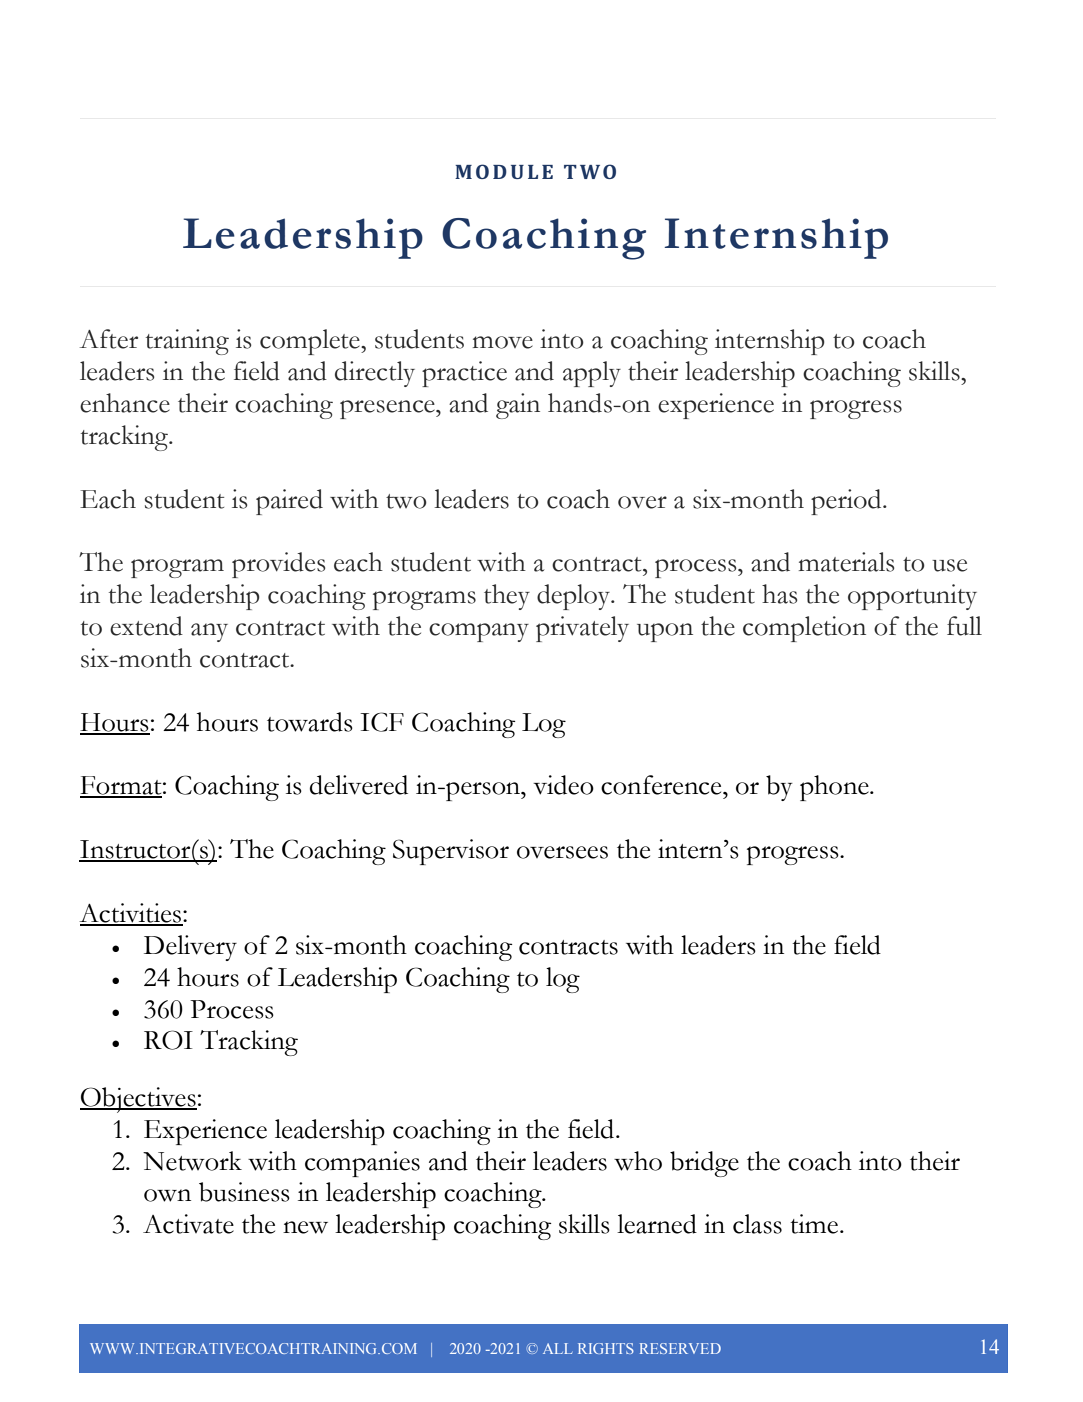 This screenshot has height=1402, width=1083. What do you see at coordinates (592, 374) in the screenshot?
I see `apply` at bounding box center [592, 374].
